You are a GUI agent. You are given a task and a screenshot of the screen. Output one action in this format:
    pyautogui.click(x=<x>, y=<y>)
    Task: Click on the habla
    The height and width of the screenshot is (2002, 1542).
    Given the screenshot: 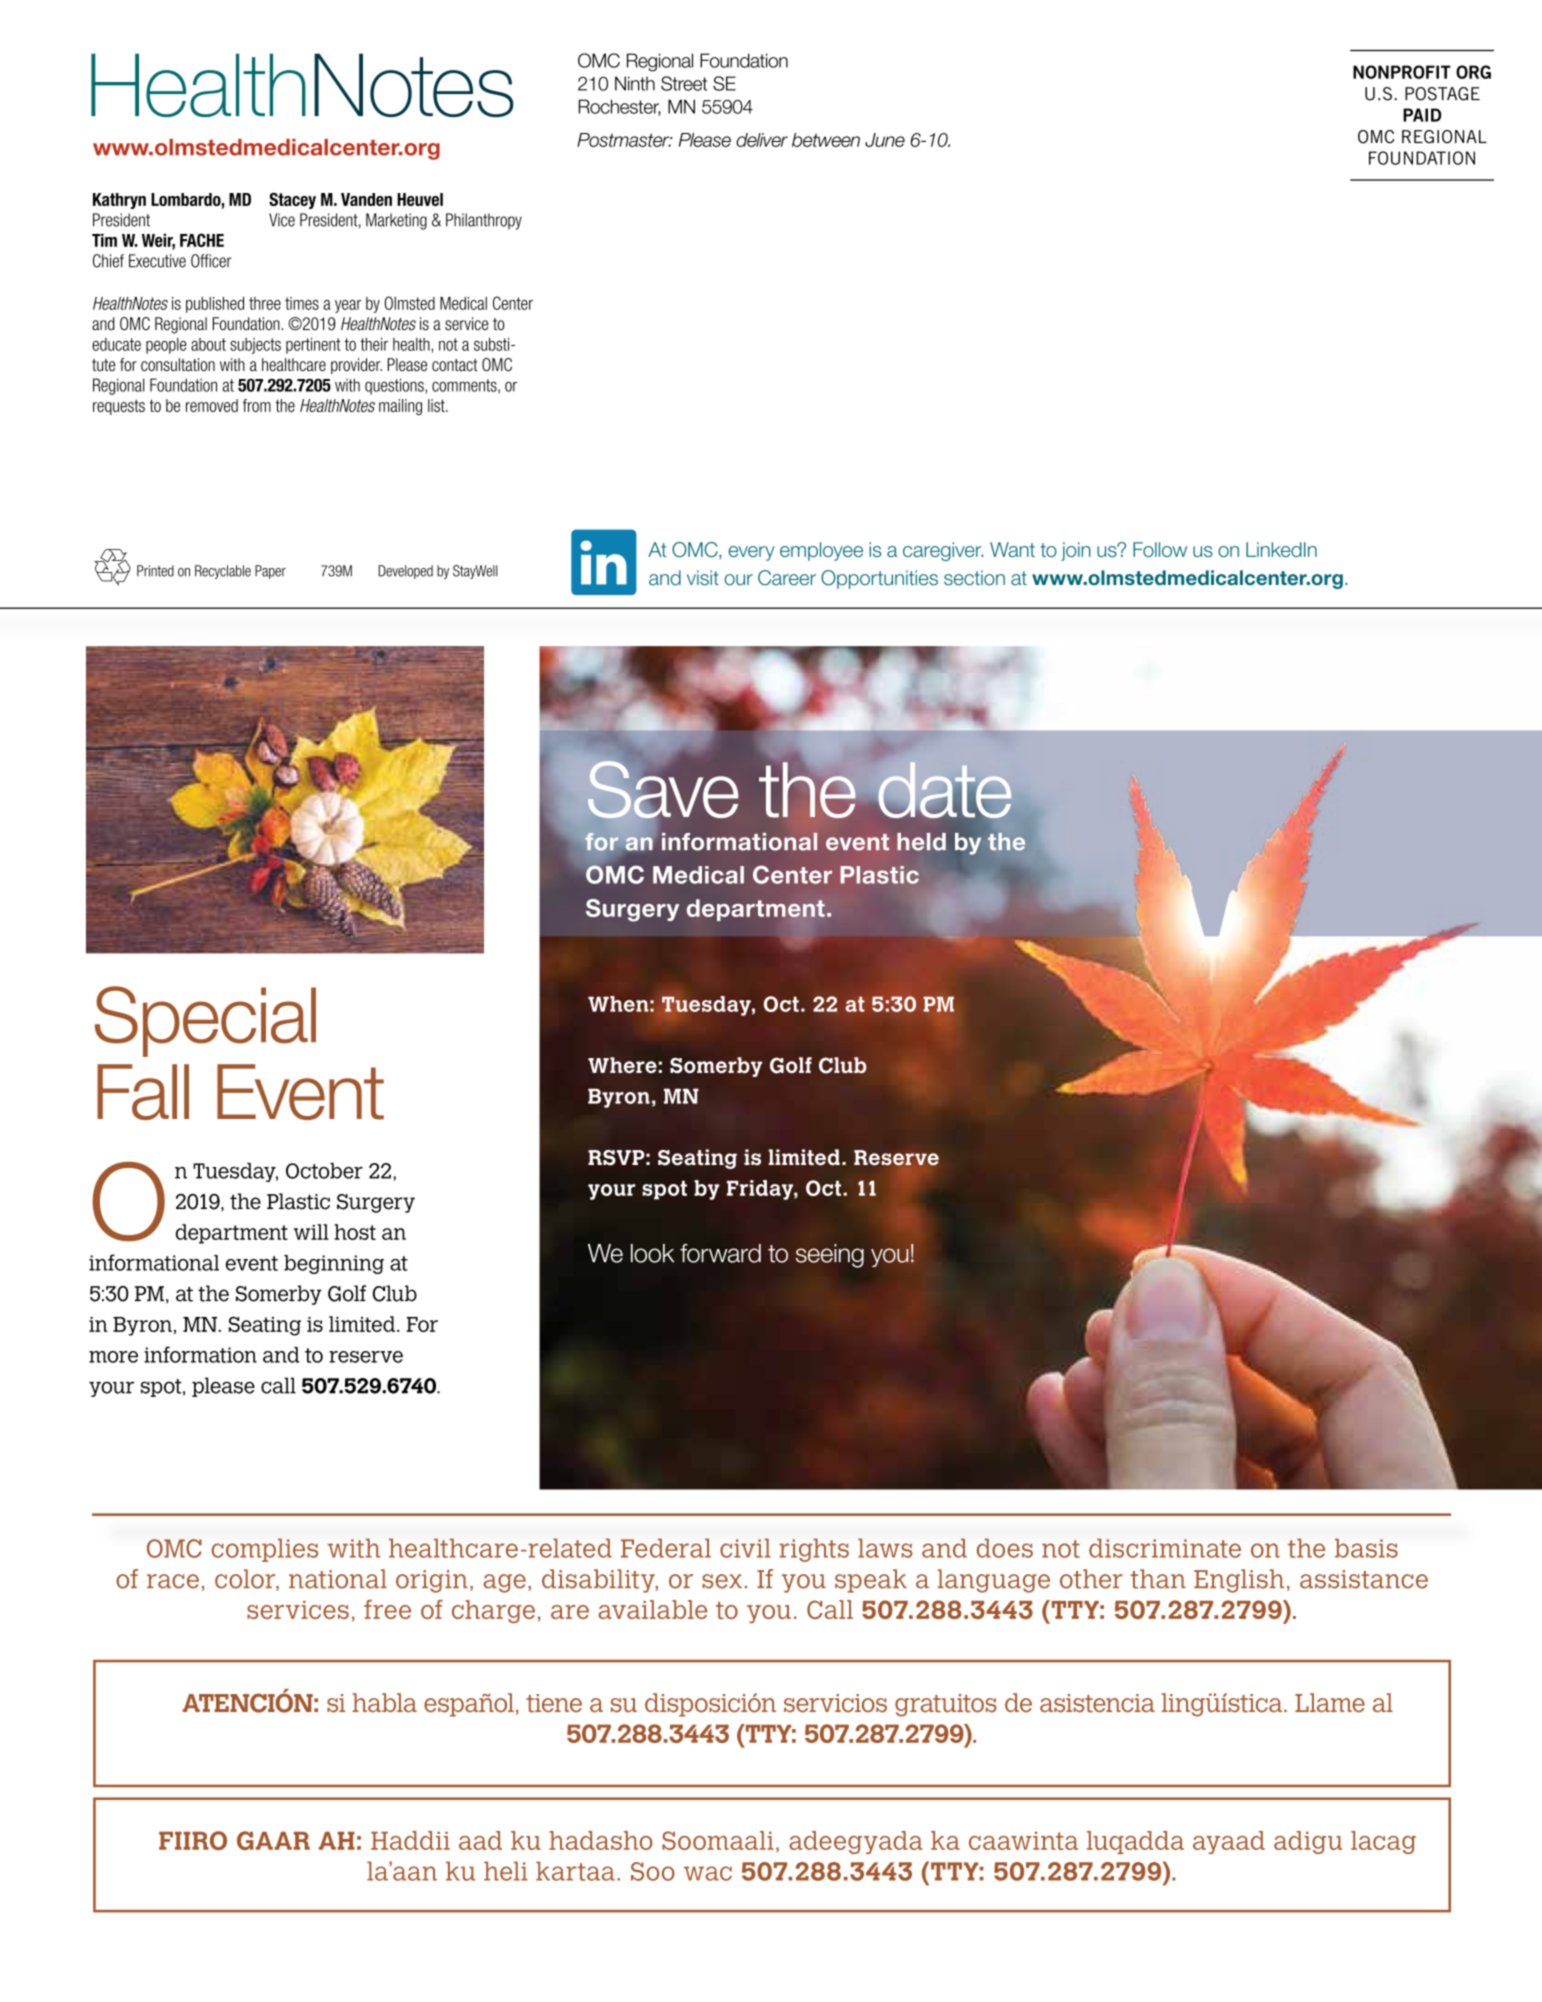 What is the action you would take?
    pyautogui.click(x=384, y=1702)
